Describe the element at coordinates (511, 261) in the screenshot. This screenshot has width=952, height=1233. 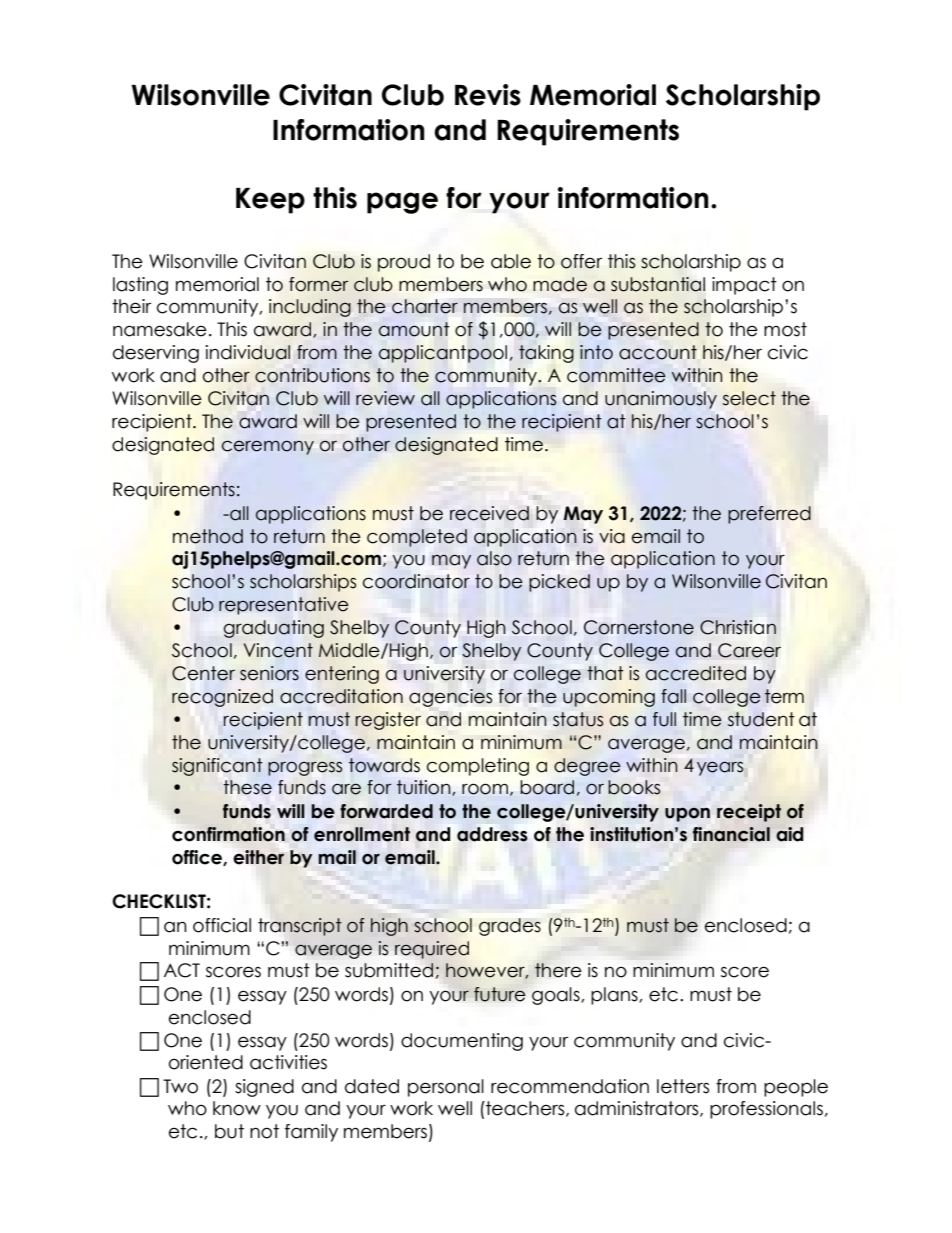
I see `able` at that location.
